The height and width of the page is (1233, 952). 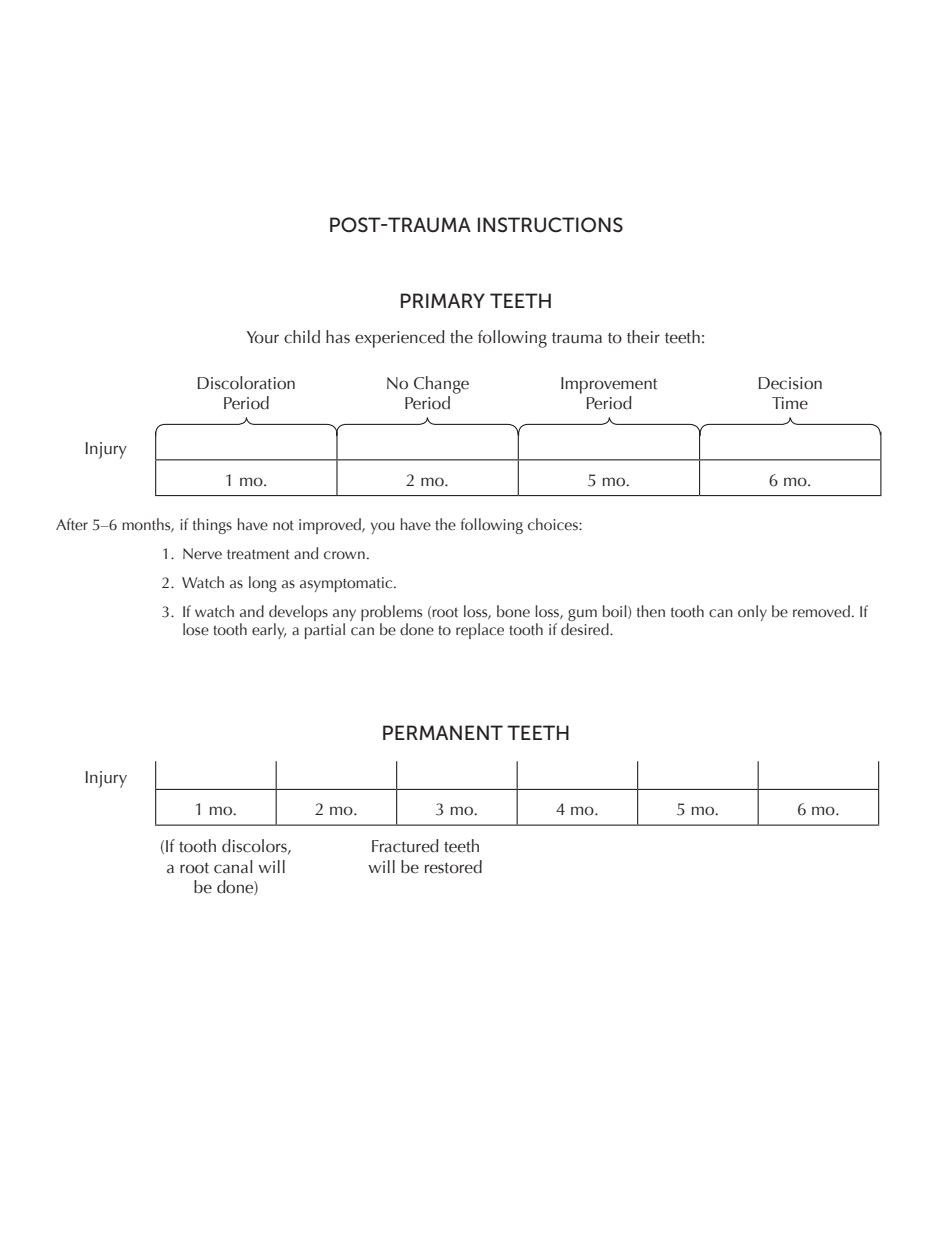 I want to click on canal, so click(x=233, y=867).
